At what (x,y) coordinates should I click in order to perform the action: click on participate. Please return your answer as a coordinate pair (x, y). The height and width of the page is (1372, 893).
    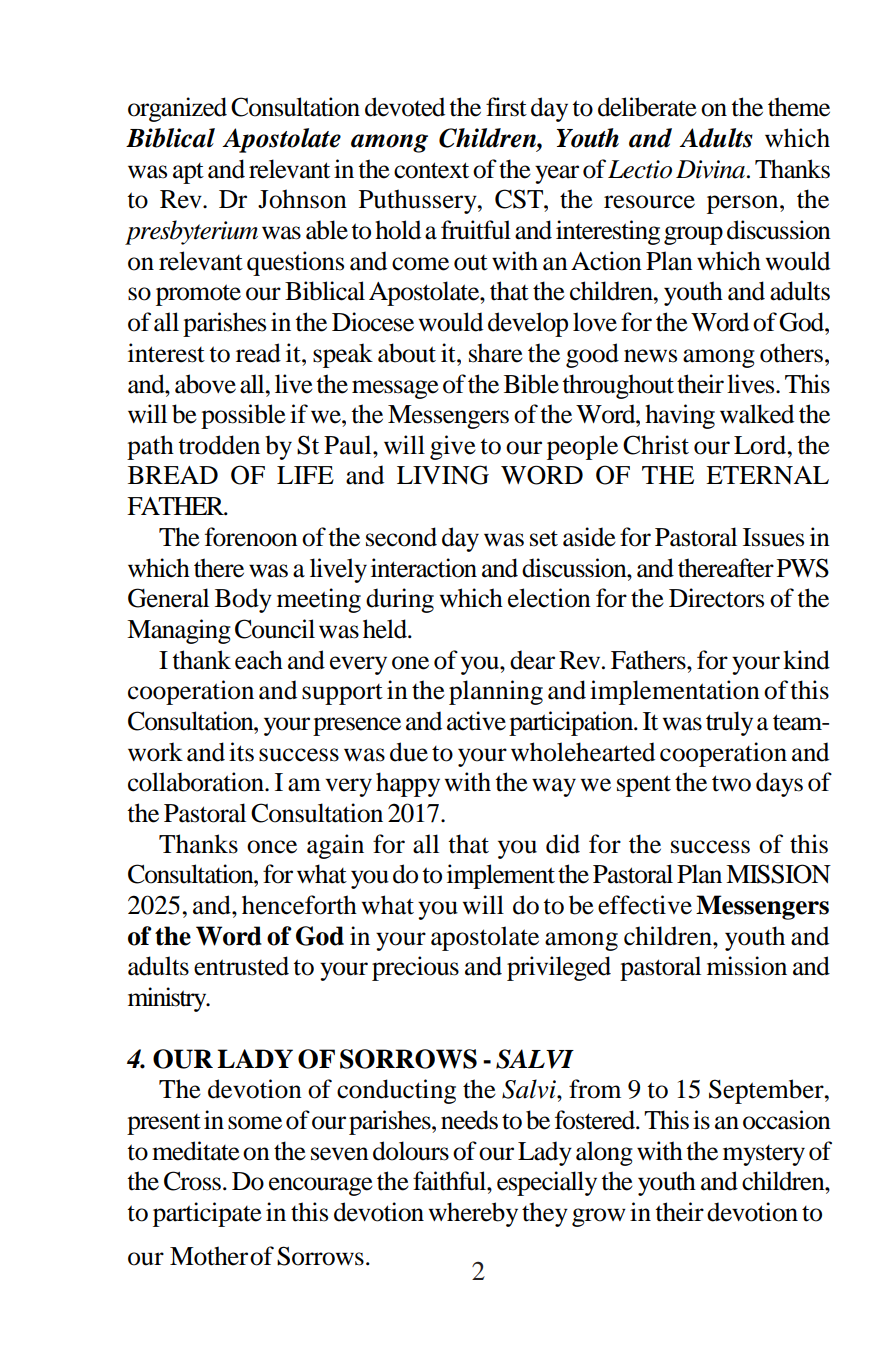
    Looking at the image, I should click on (207, 1214).
